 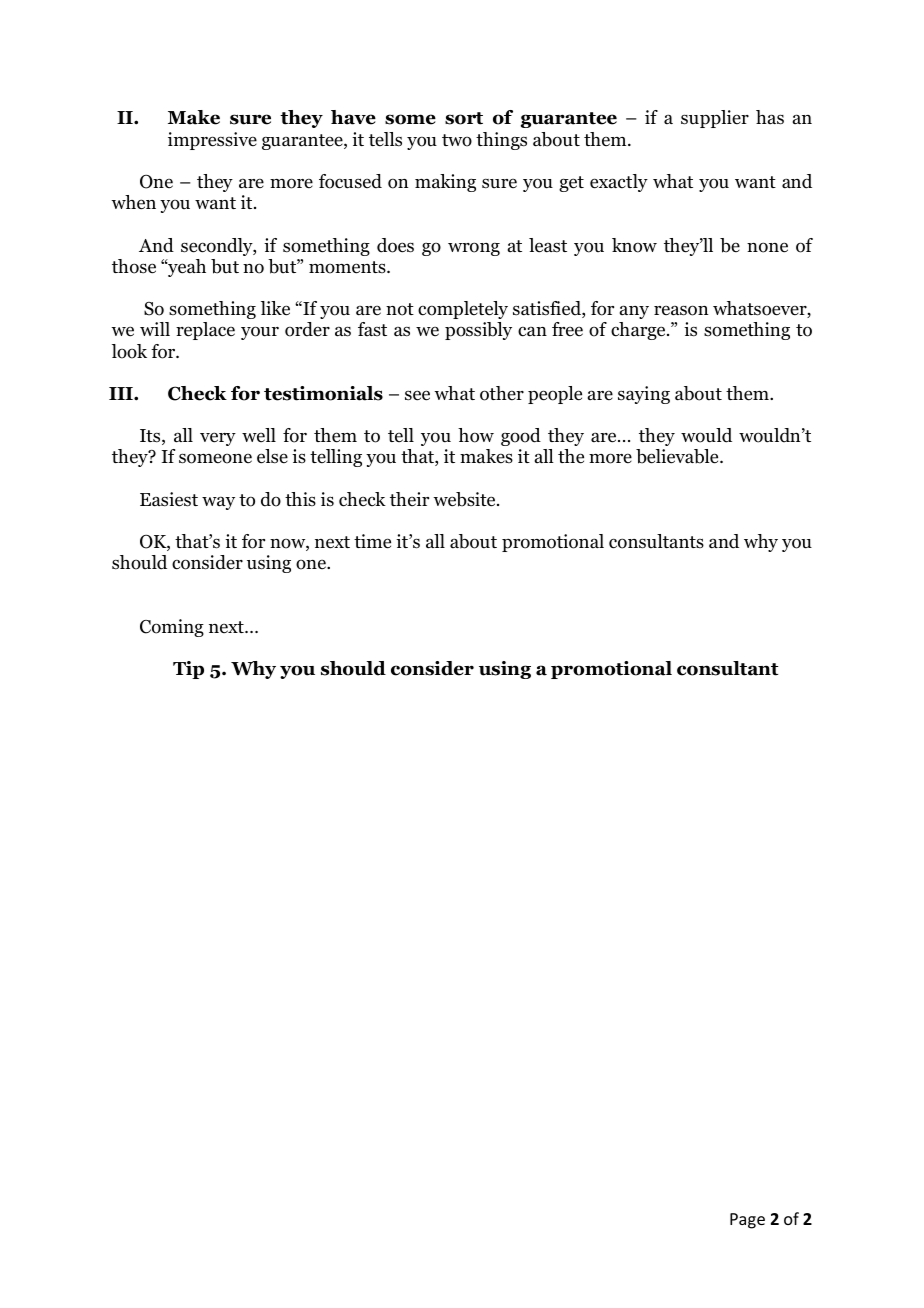 I want to click on way, so click(x=218, y=503).
